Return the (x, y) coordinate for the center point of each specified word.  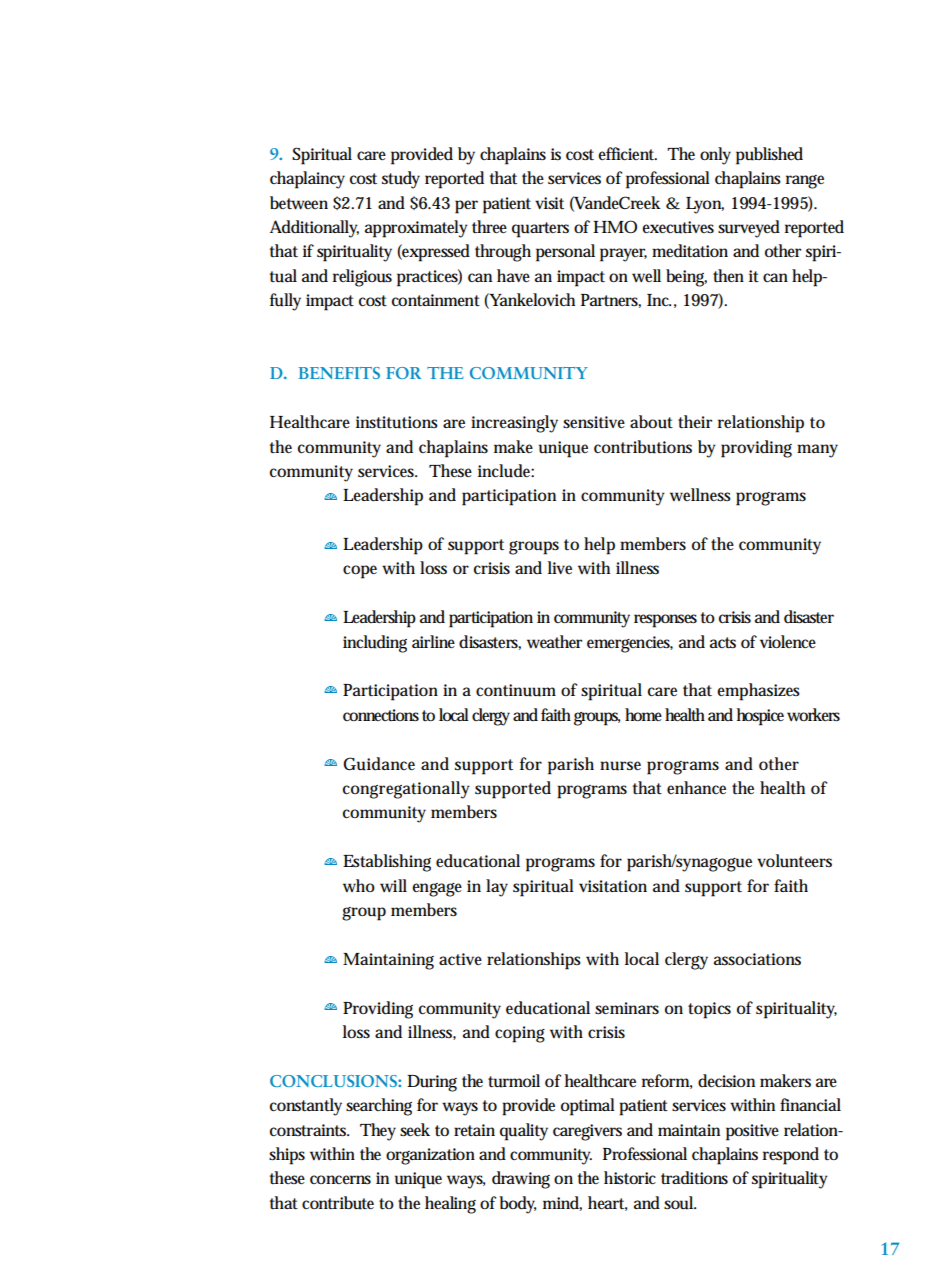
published (769, 156)
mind (562, 1203)
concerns (340, 1180)
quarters (540, 230)
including (375, 644)
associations (757, 959)
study (401, 180)
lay (497, 888)
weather (554, 641)
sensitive (594, 422)
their (695, 422)
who (359, 885)
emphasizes (758, 692)
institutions (397, 422)
